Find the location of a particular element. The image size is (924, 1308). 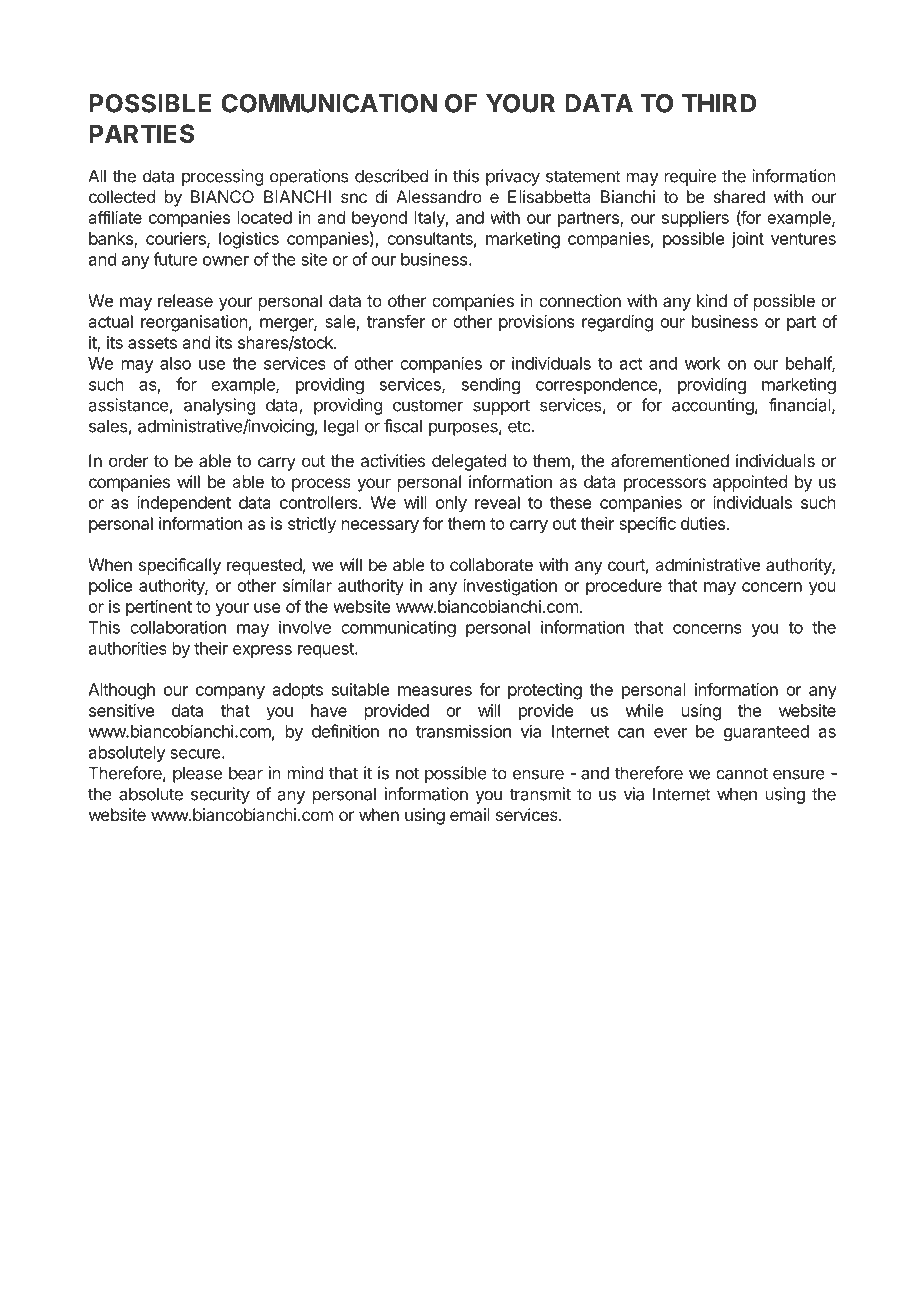

also is located at coordinates (175, 363).
